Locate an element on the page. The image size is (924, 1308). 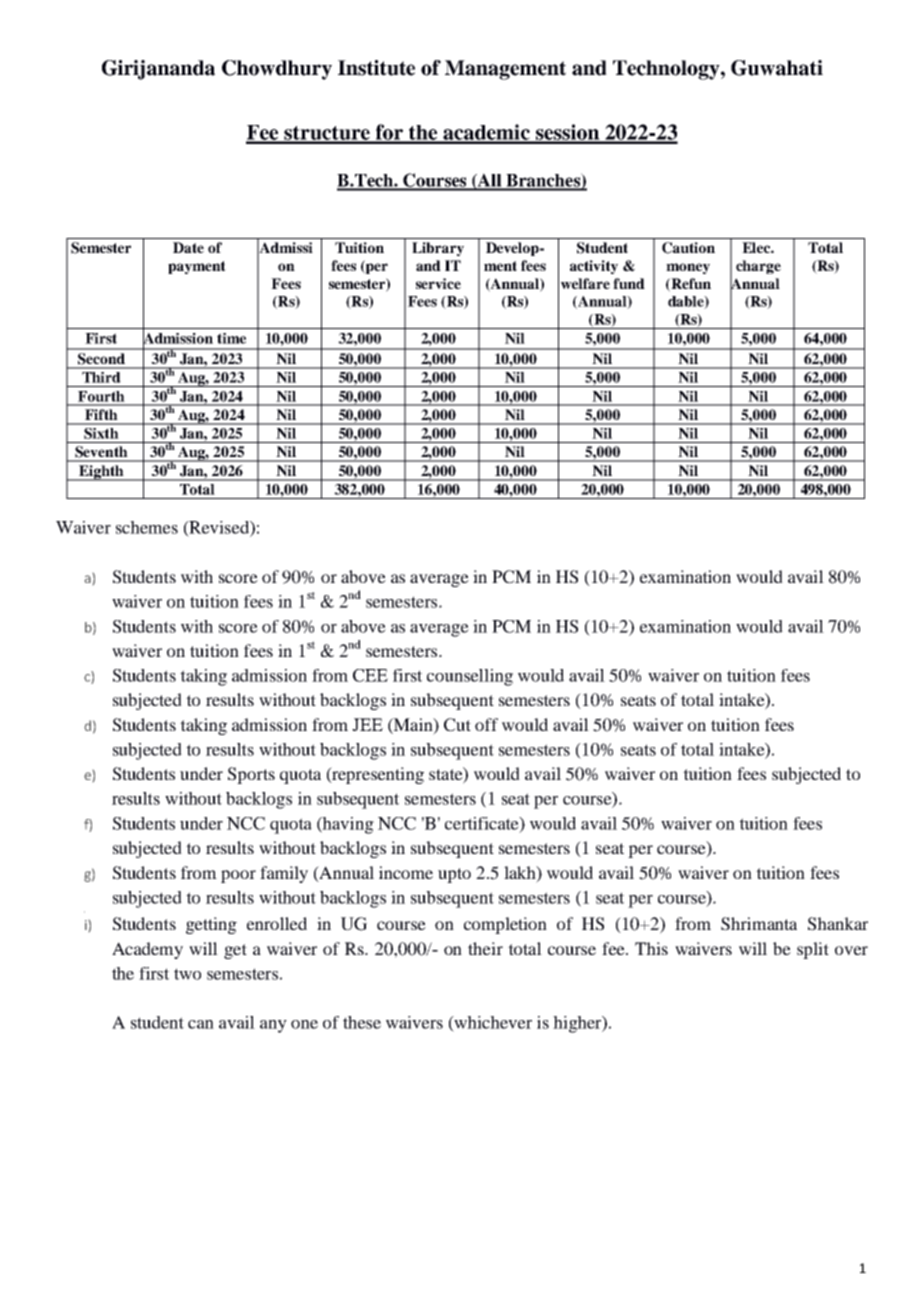
whichever is located at coordinates (492, 1022).
